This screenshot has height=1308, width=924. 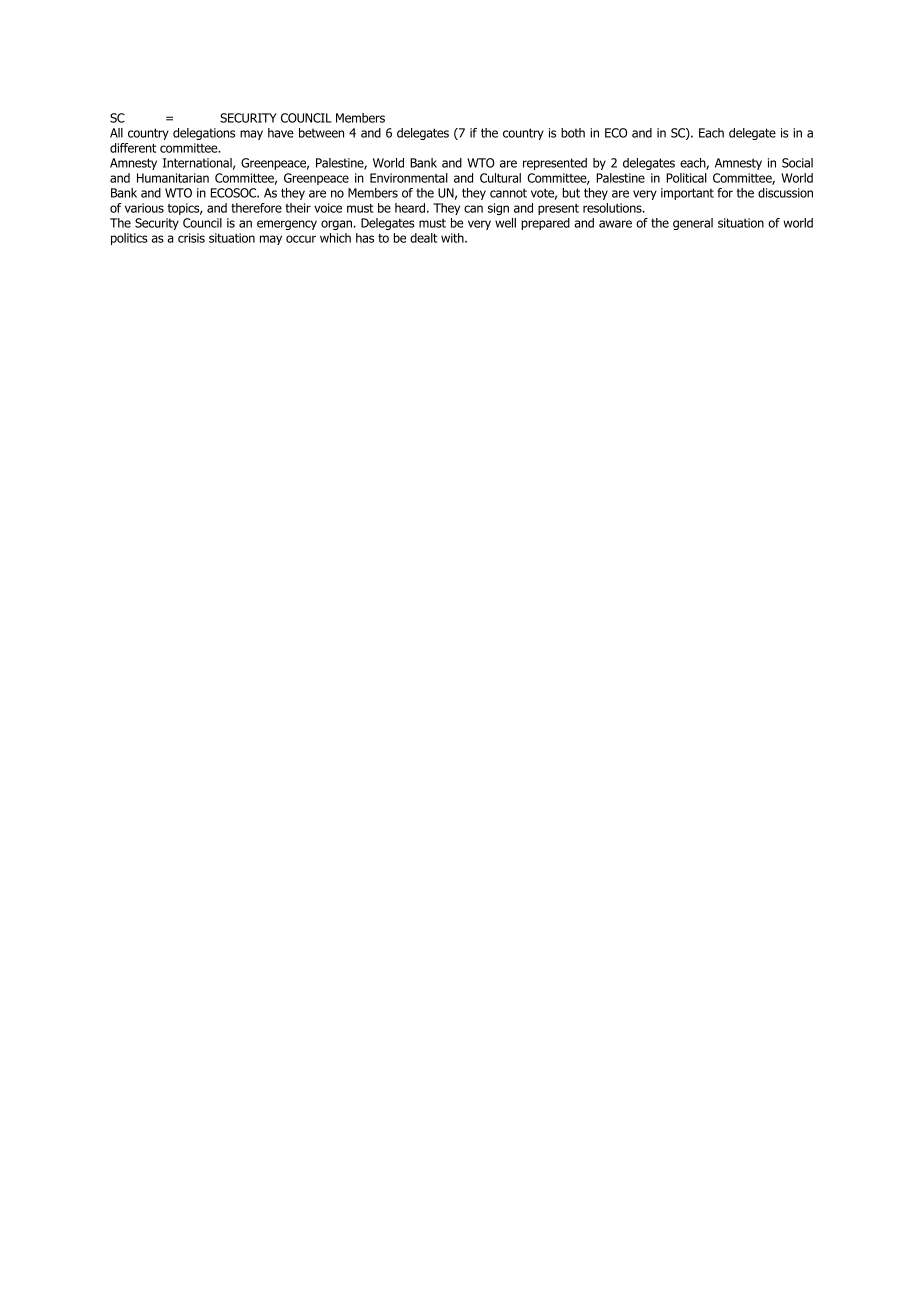 I want to click on heard, so click(x=410, y=208).
